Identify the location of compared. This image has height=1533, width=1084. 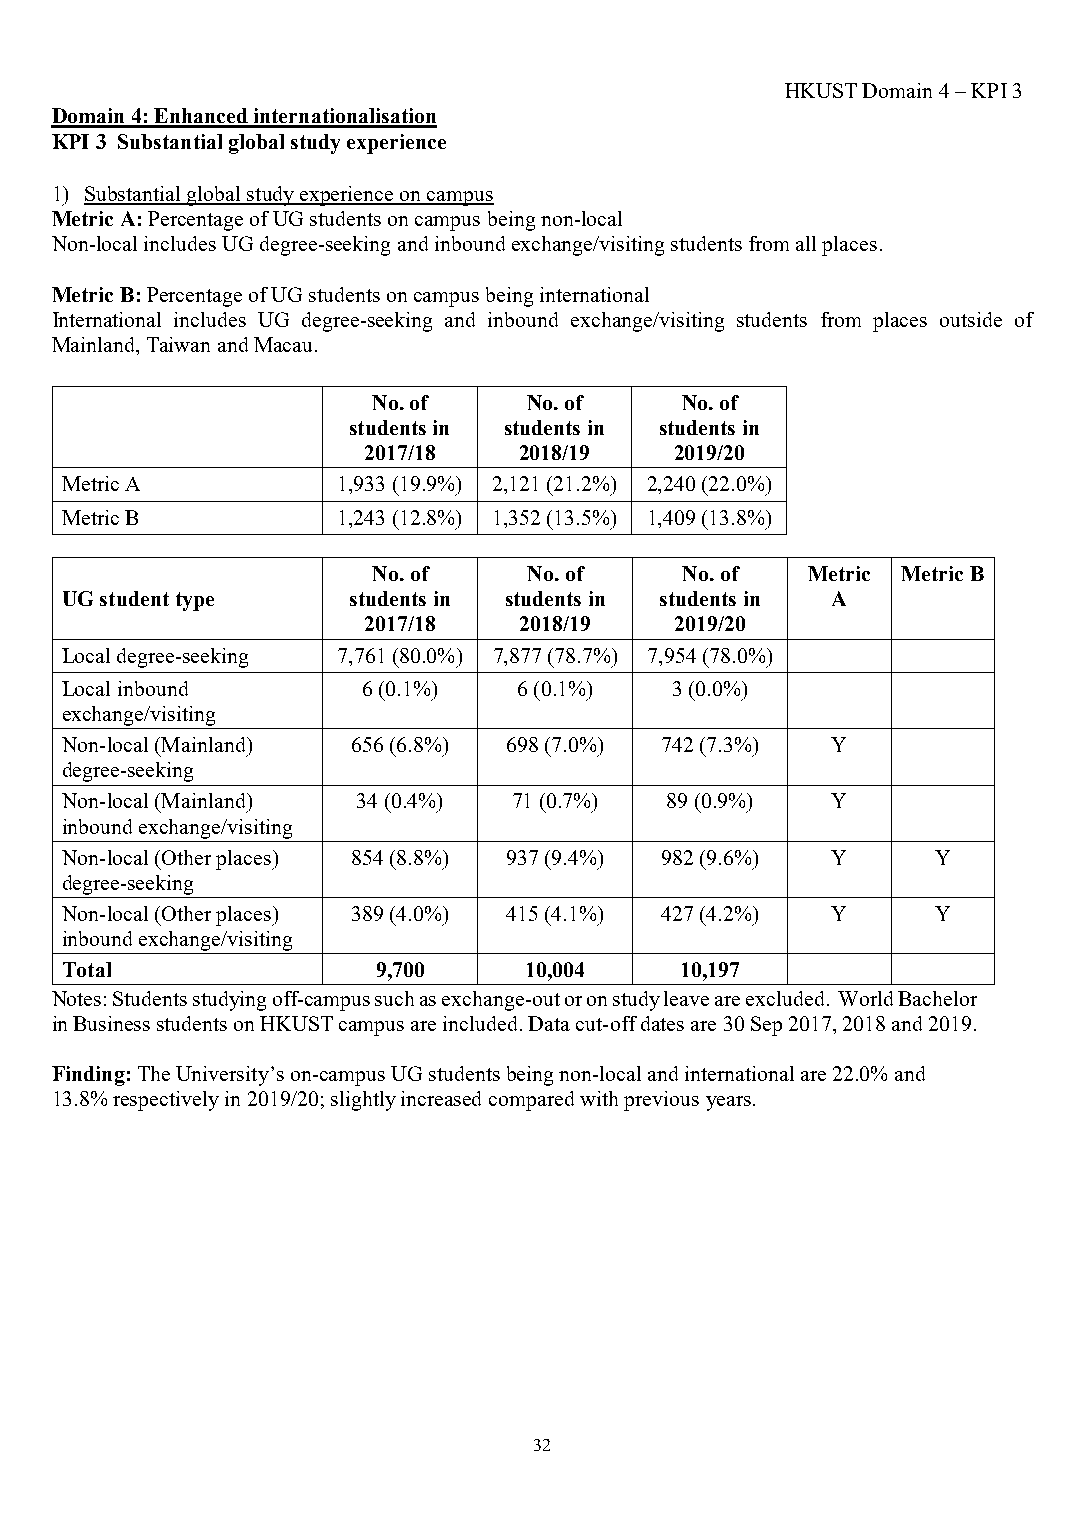
(531, 1101).
